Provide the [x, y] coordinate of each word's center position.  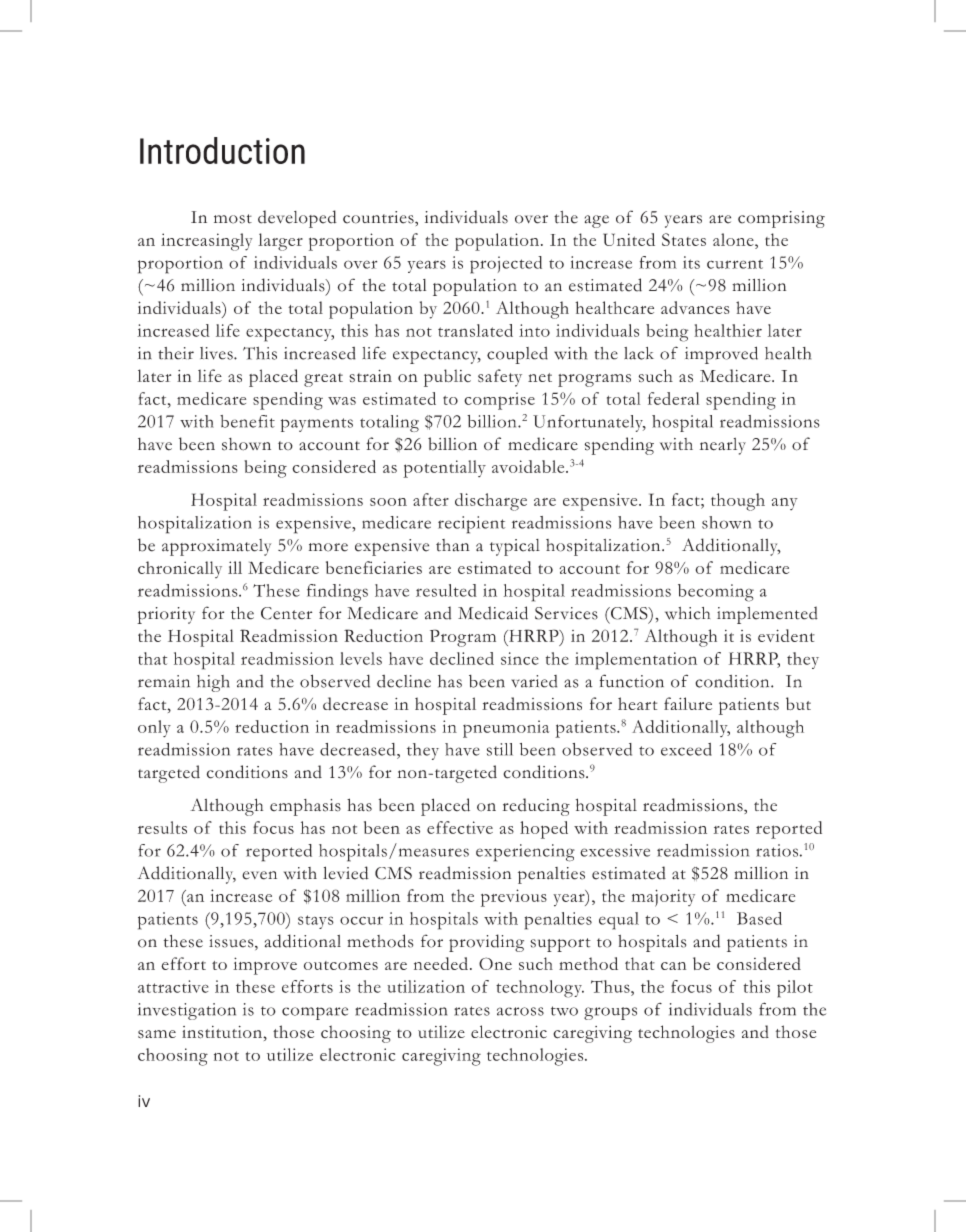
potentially [444, 469]
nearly [723, 446]
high [213, 683]
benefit [247, 421]
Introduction [222, 150]
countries [379, 217]
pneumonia [506, 729]
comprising [781, 219]
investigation [187, 1011]
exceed [686, 749]
